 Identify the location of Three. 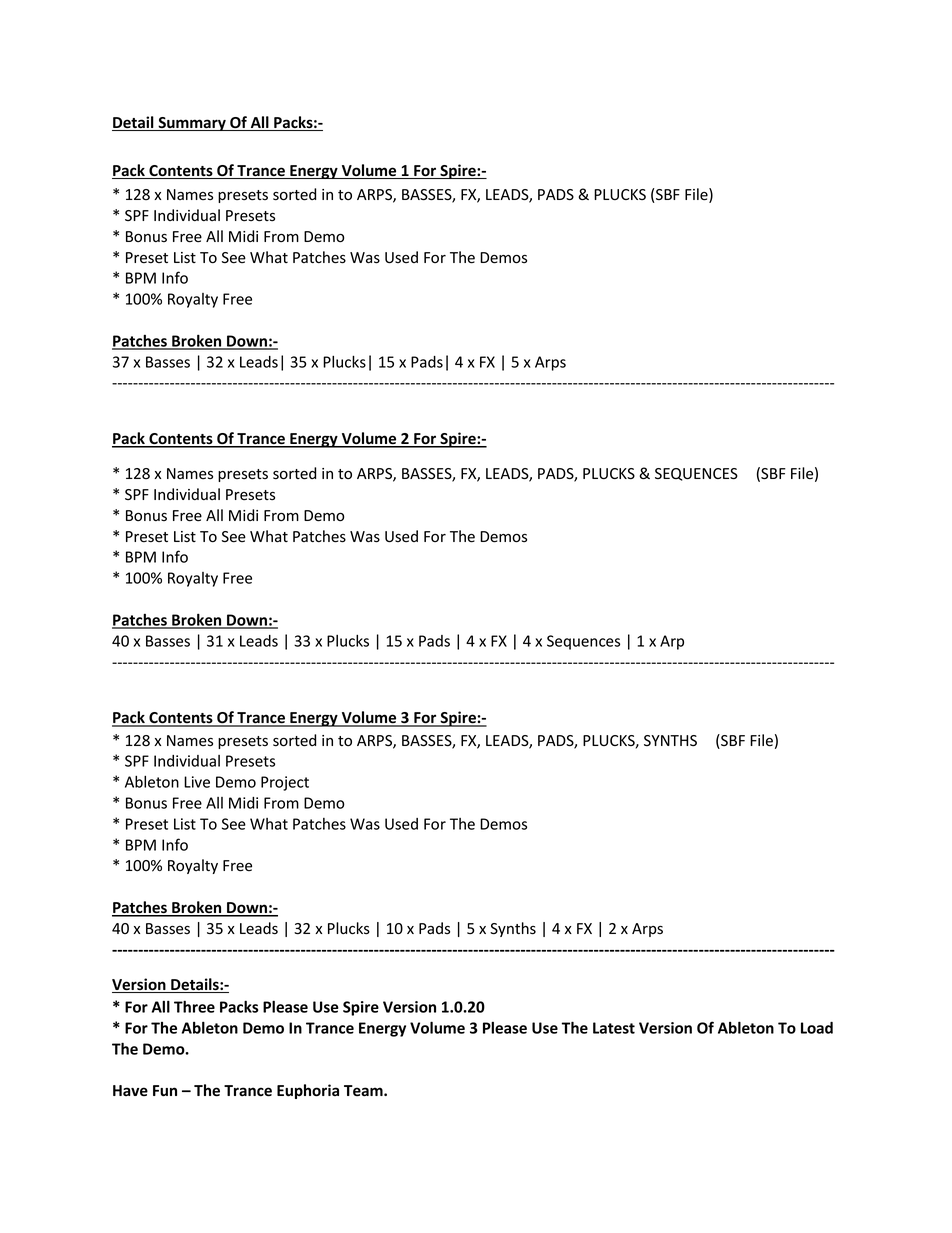
(194, 1006).
